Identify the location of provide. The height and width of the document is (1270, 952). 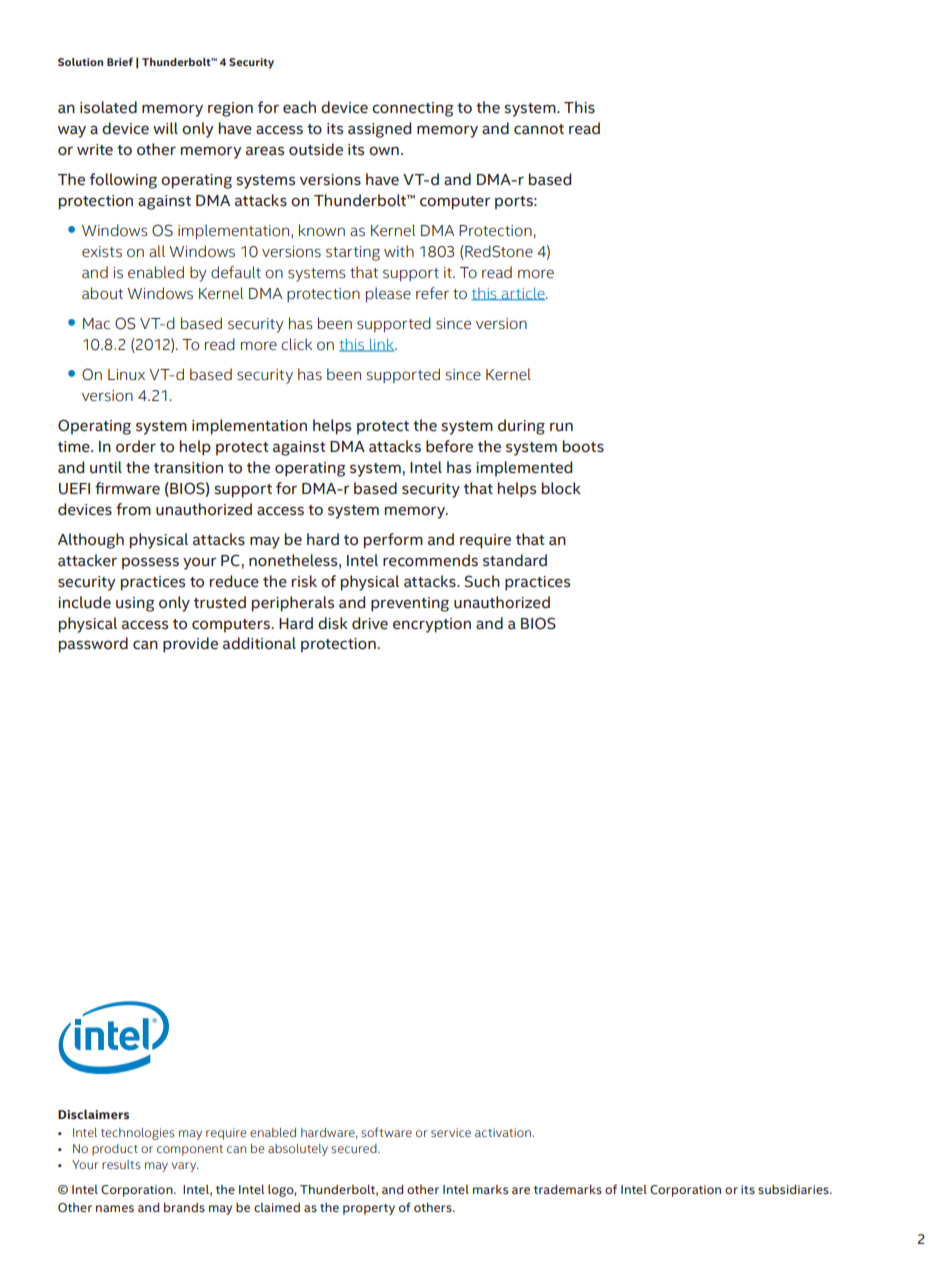
(190, 645).
